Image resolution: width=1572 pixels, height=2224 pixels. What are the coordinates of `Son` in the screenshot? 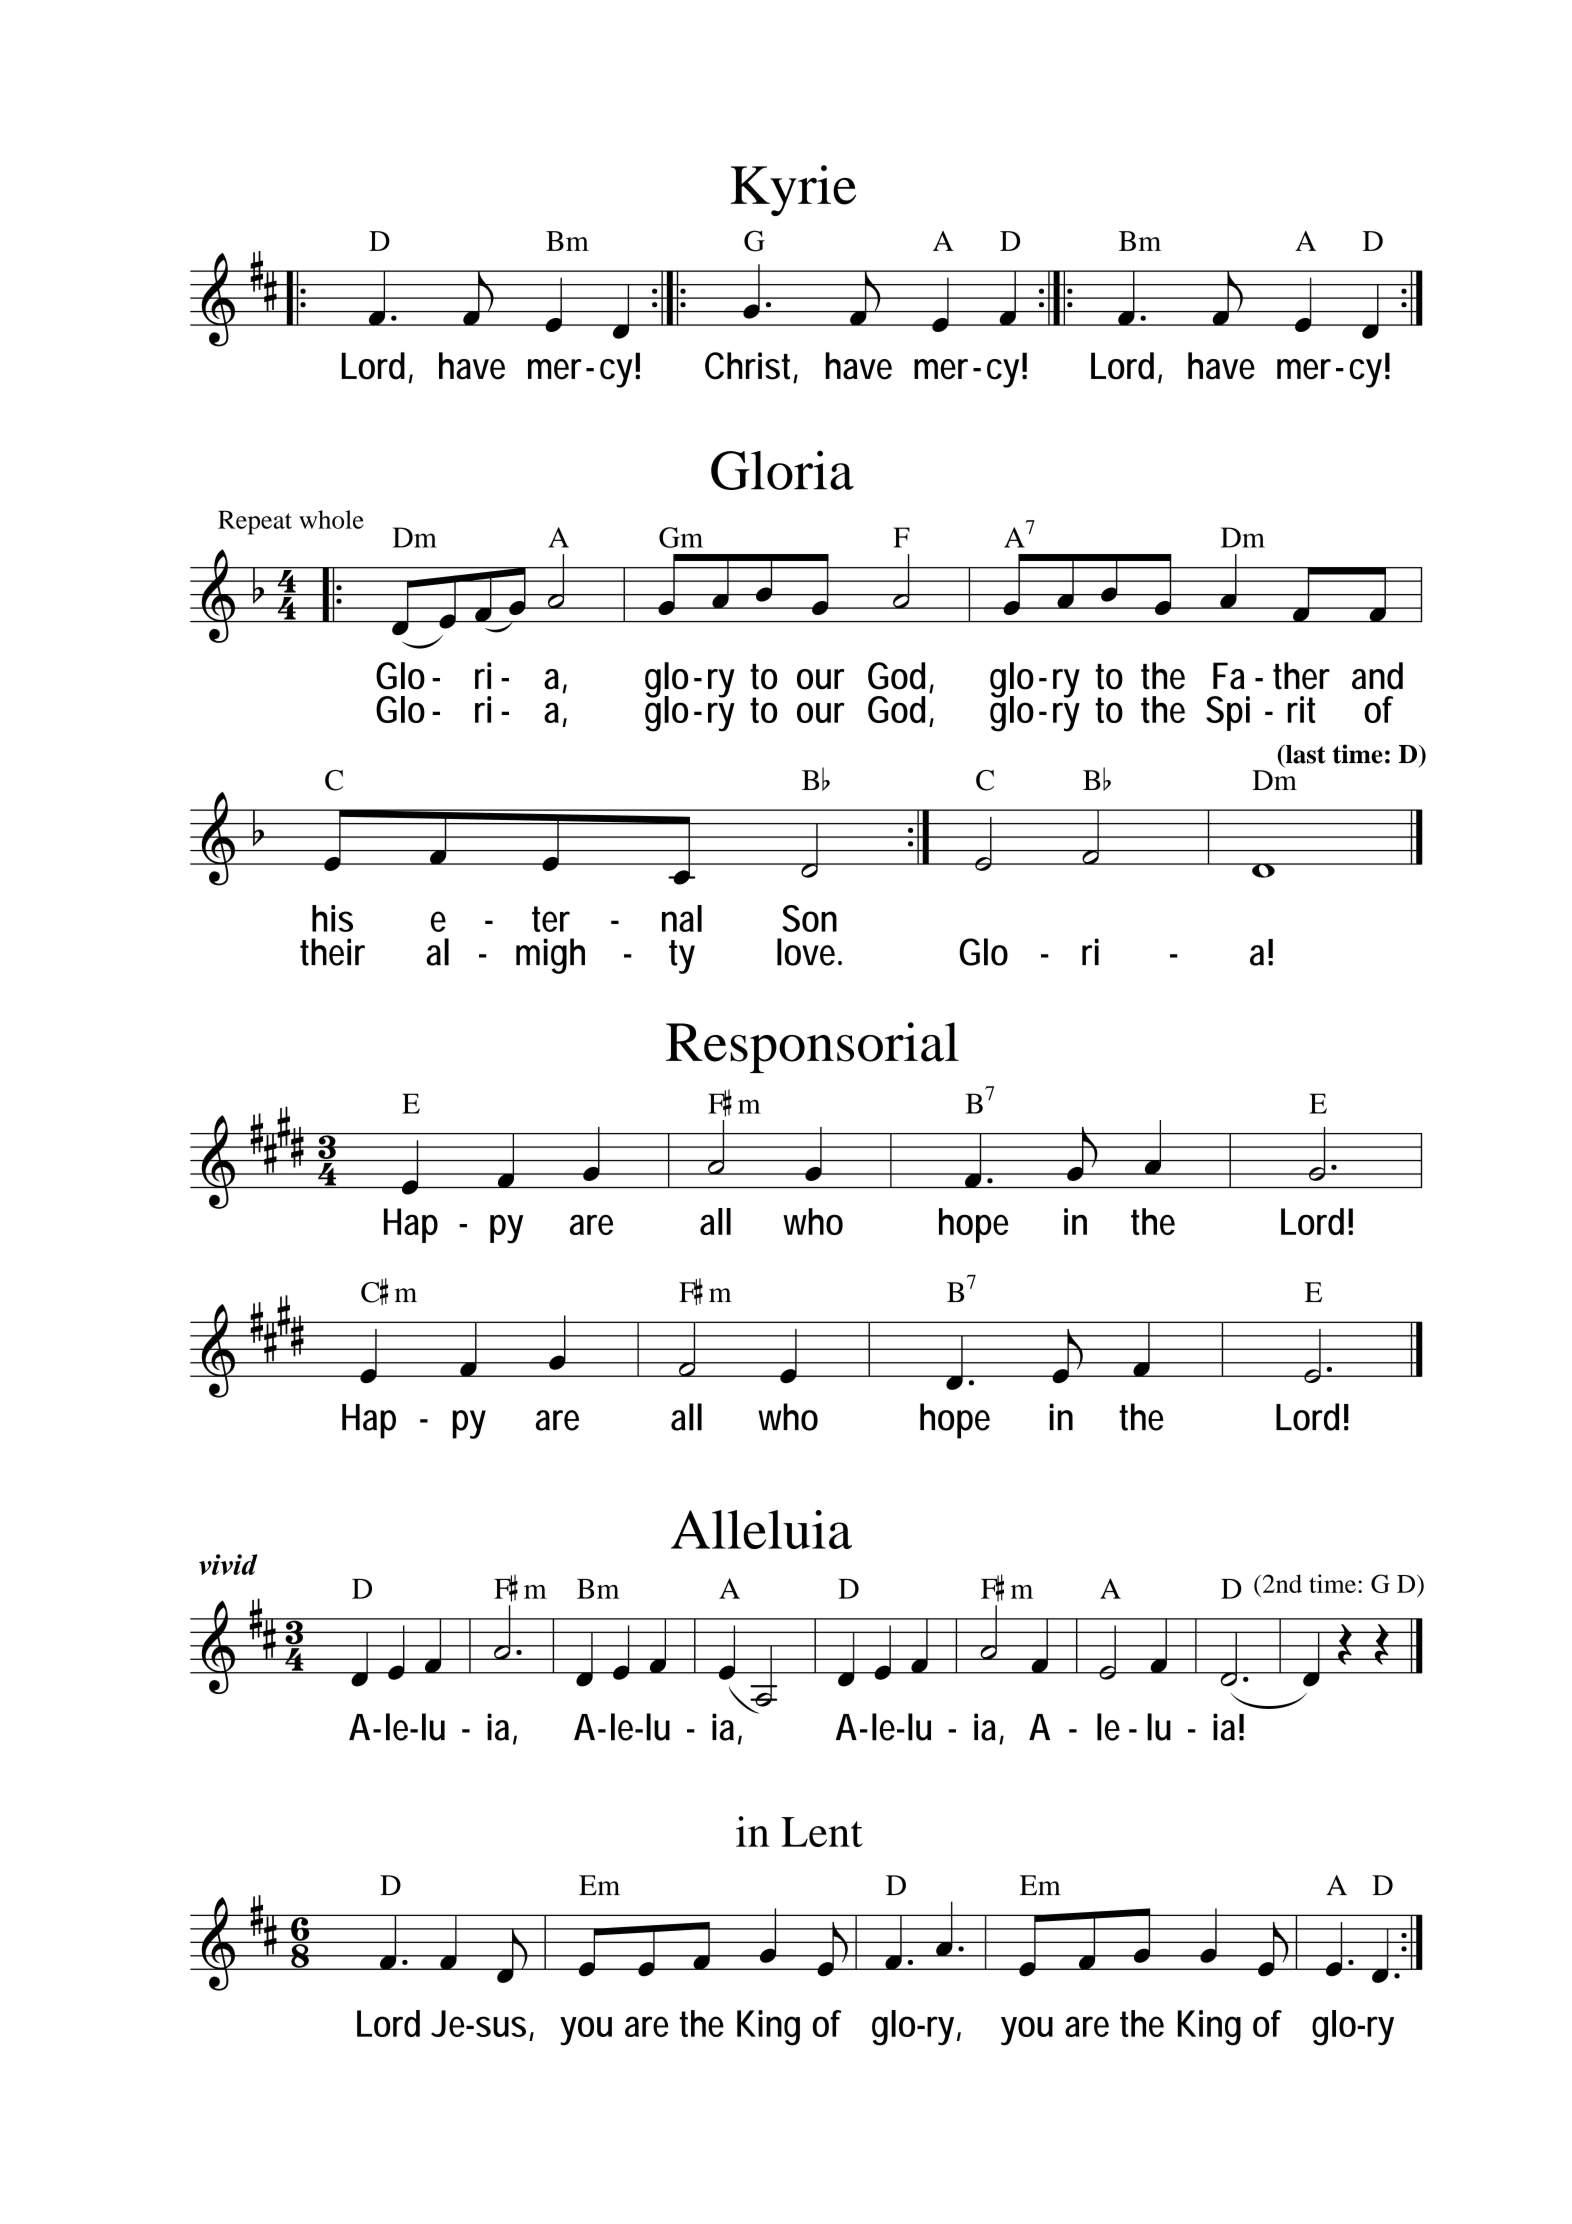 It's located at (809, 918).
